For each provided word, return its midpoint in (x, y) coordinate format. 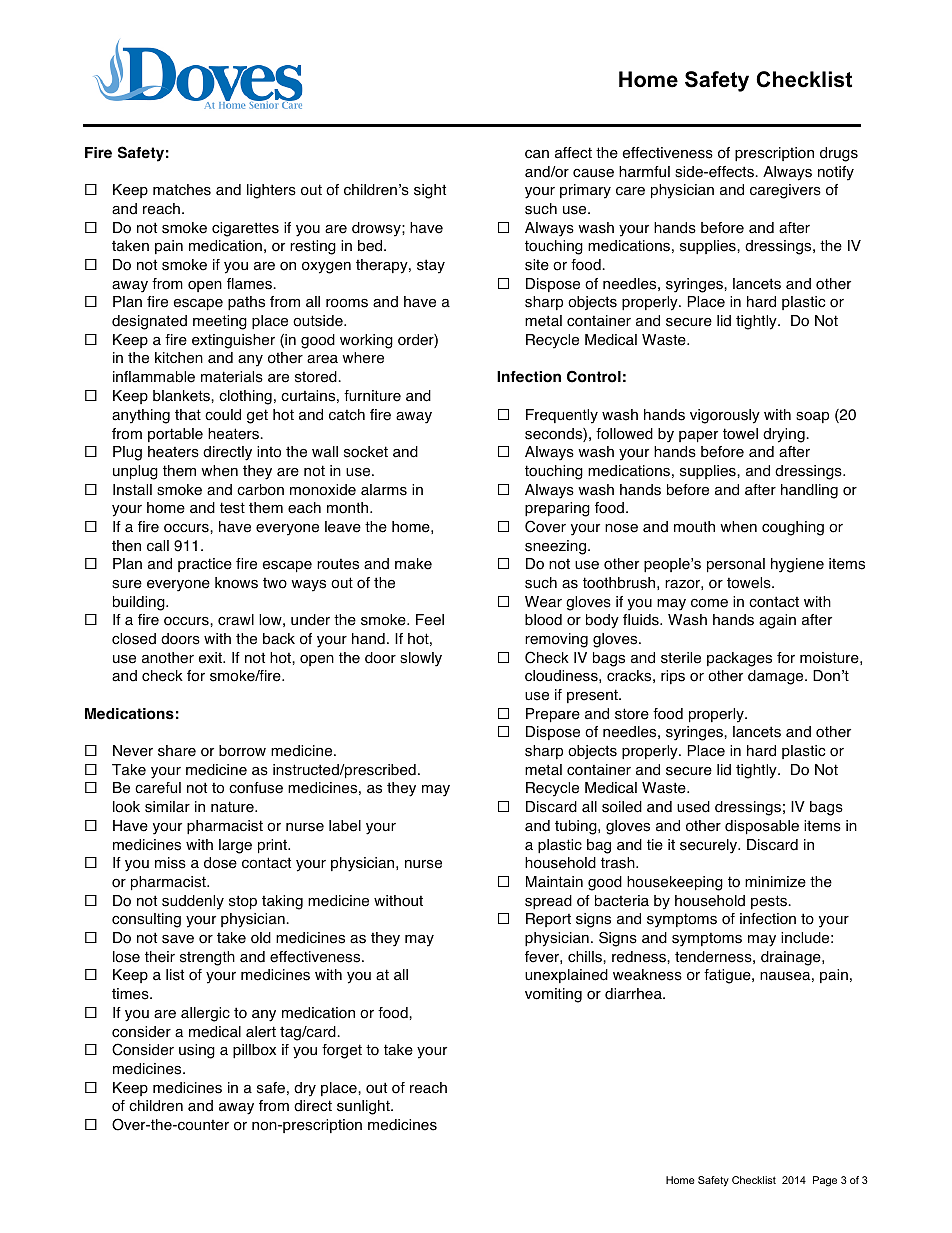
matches (182, 190)
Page (825, 1181)
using (197, 1051)
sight (430, 191)
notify (836, 173)
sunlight (364, 1107)
